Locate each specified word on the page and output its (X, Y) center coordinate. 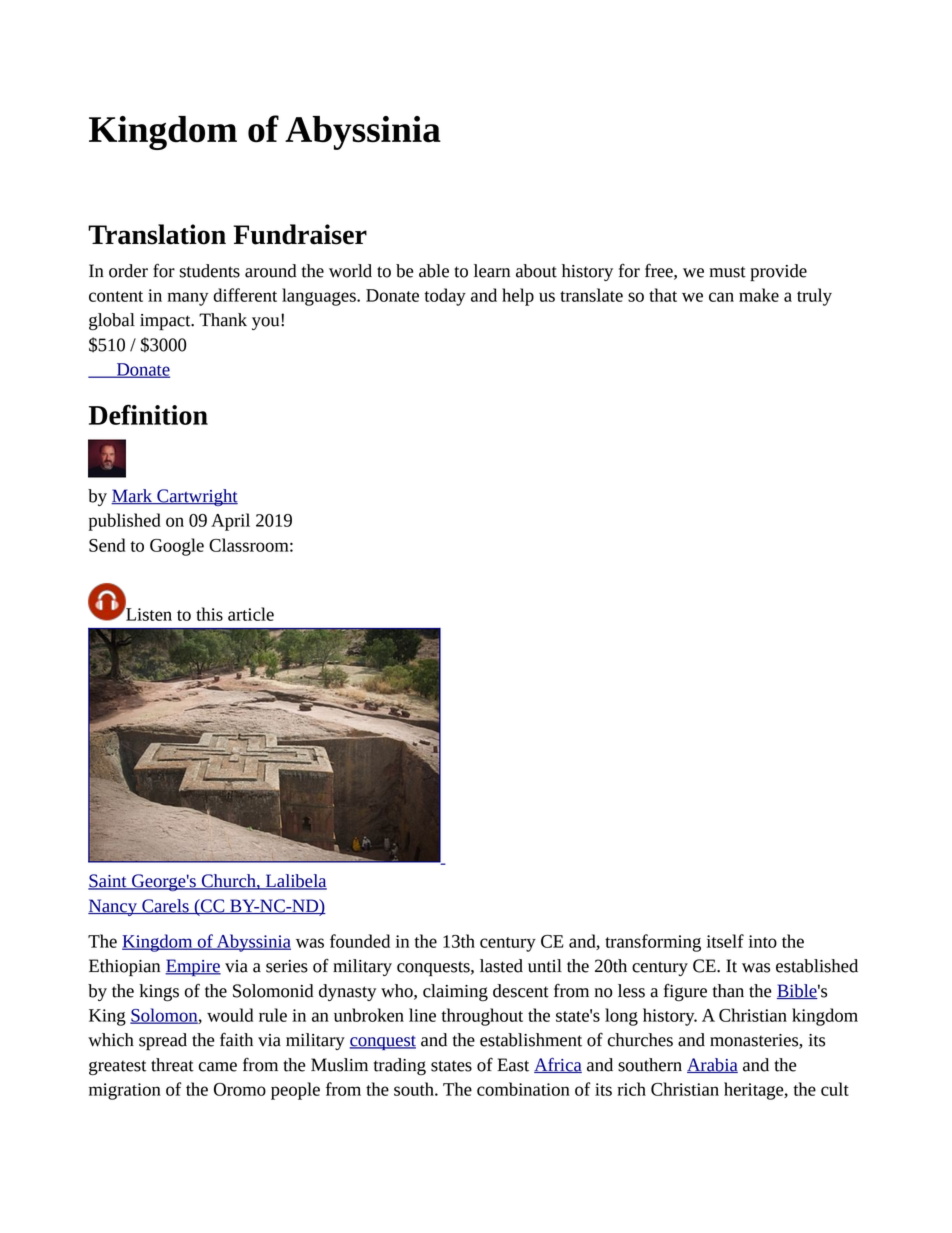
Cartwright (196, 497)
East (513, 1065)
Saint (108, 882)
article (251, 614)
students (209, 271)
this (209, 614)
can (721, 297)
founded (360, 941)
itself (725, 941)
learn (492, 271)
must (727, 272)
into (763, 941)
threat (172, 1065)
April (230, 522)
